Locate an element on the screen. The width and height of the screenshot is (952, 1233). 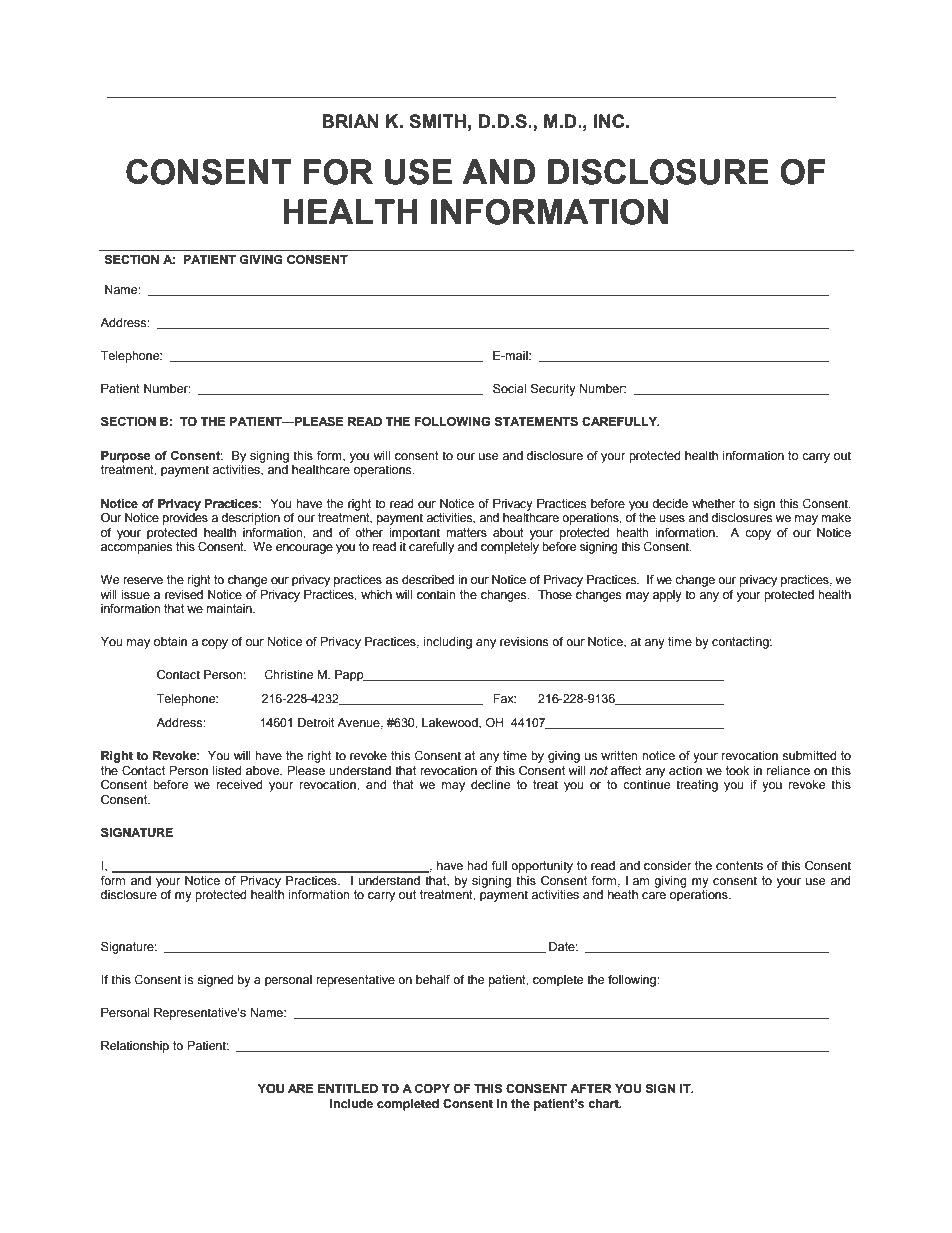
Relationship is located at coordinates (135, 1047).
